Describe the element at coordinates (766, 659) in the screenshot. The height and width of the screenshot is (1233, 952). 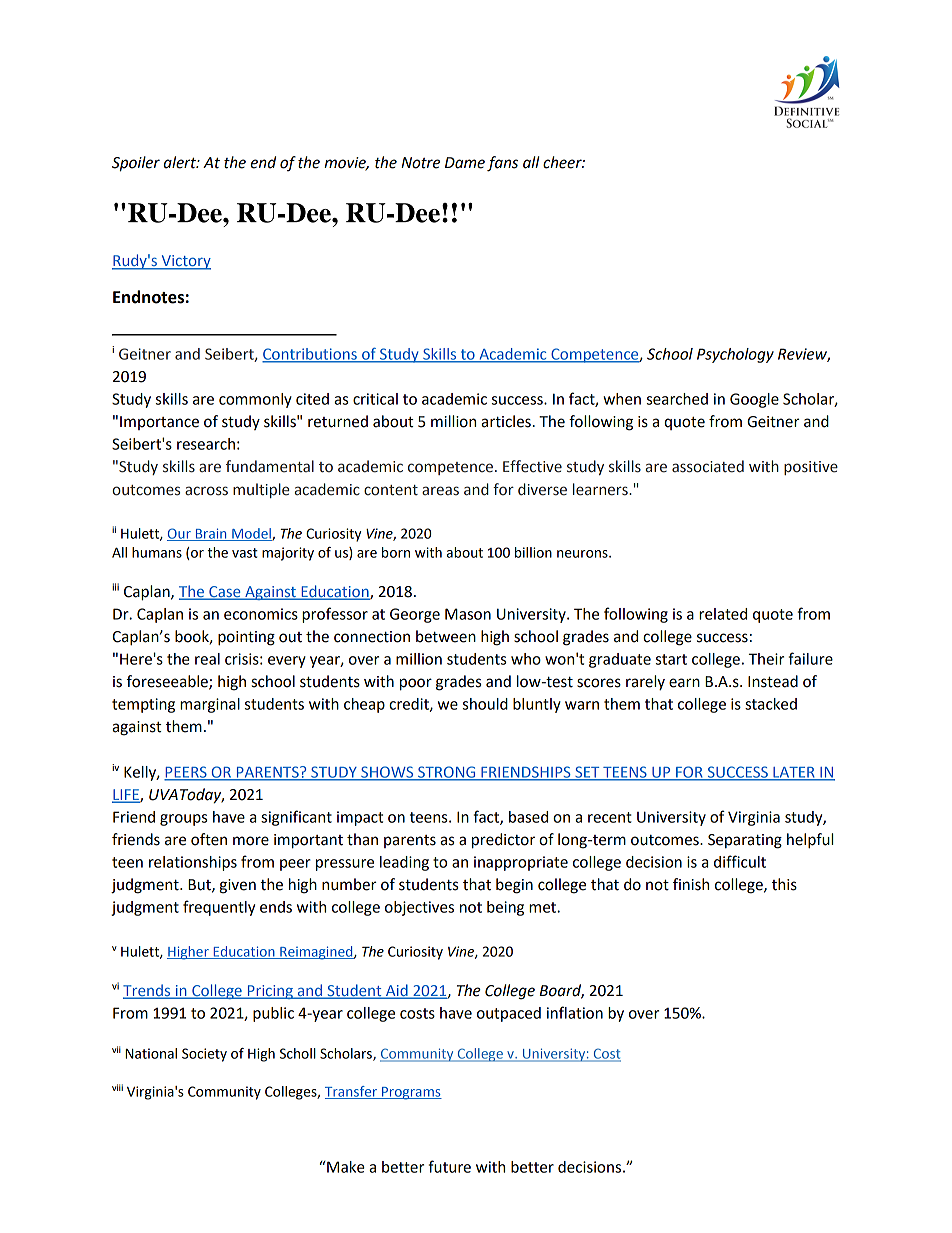
I see `Their` at that location.
